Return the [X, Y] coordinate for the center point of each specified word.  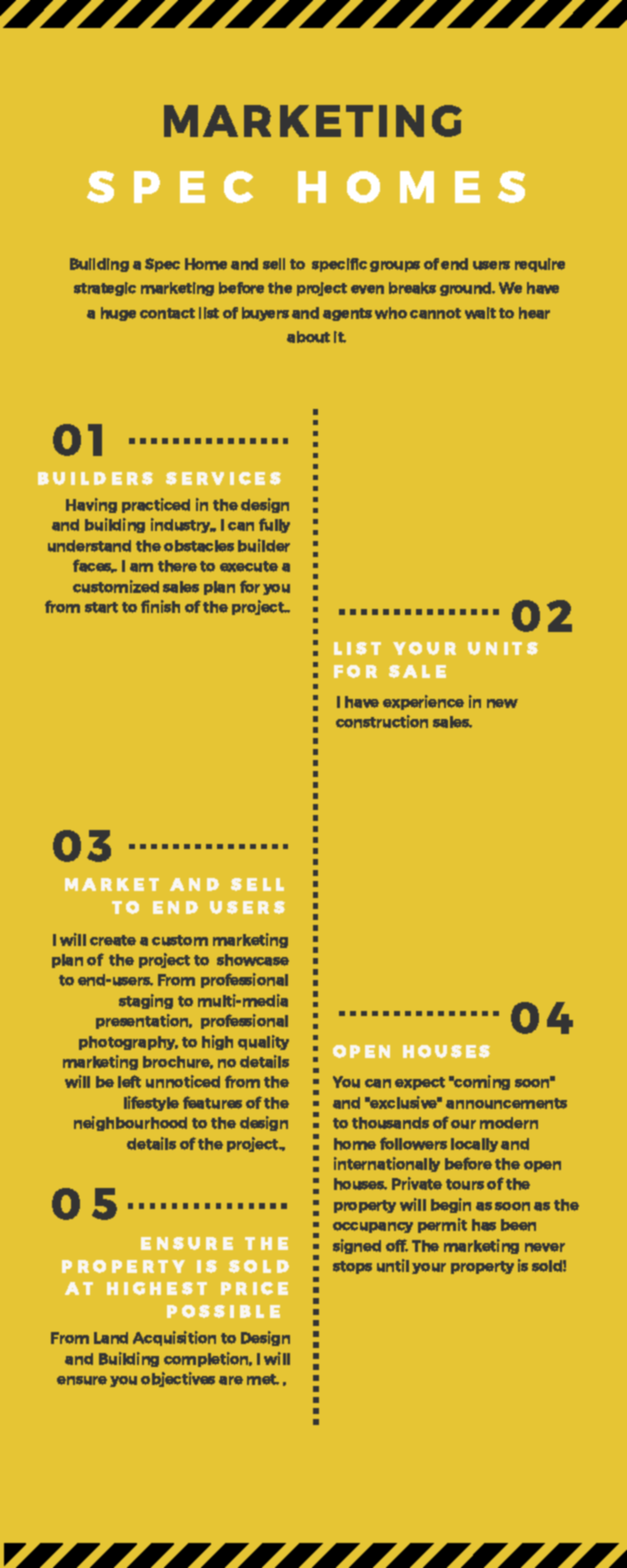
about [308, 337]
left [129, 1081]
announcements [506, 1103]
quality [263, 1042]
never [545, 1247]
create [113, 940]
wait [480, 313]
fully [274, 525]
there [177, 566]
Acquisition [174, 1338]
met [263, 1379]
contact [167, 313]
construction [382, 721]
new [502, 703]
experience [423, 702]
